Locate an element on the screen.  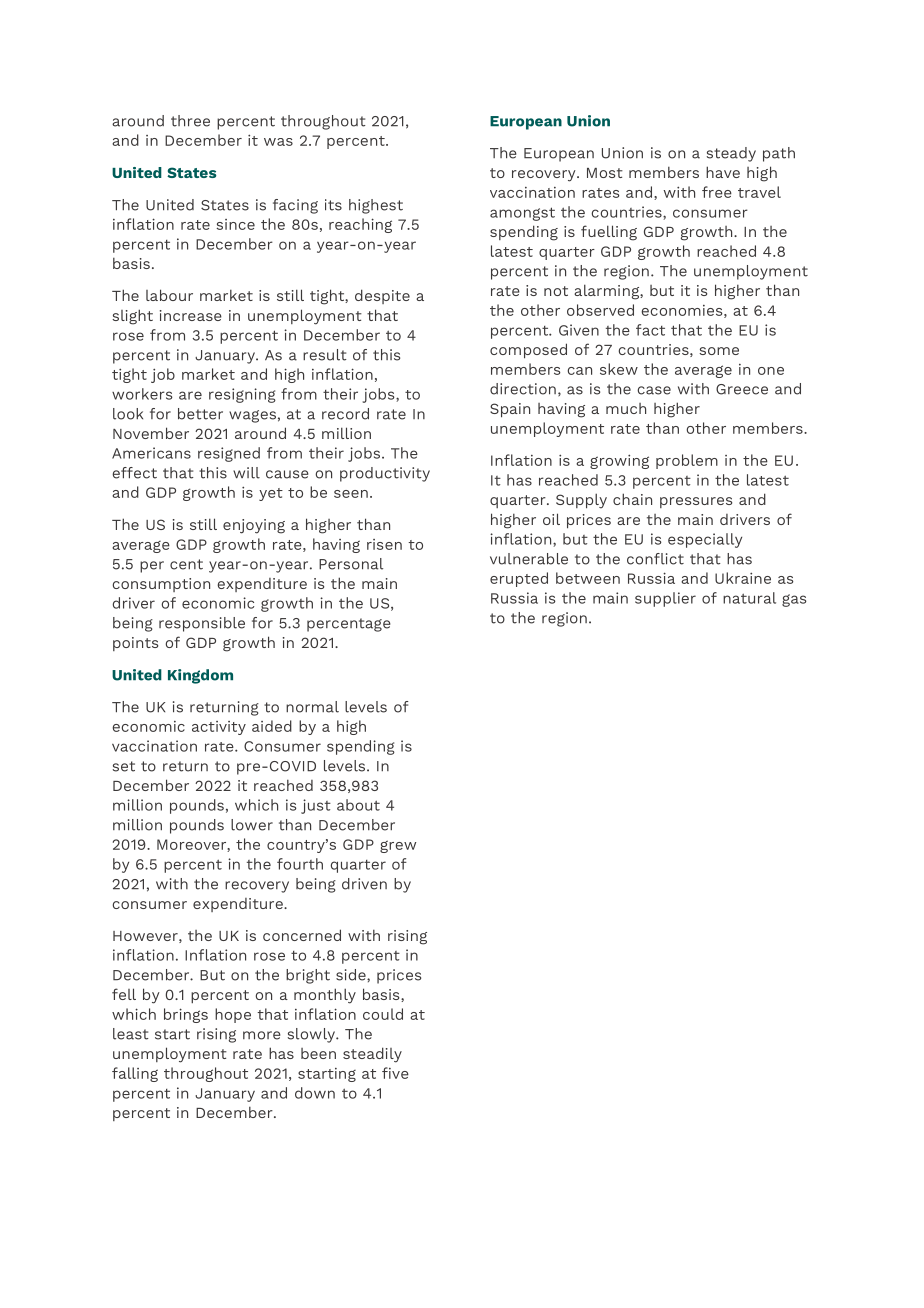
amongst is located at coordinates (522, 214).
